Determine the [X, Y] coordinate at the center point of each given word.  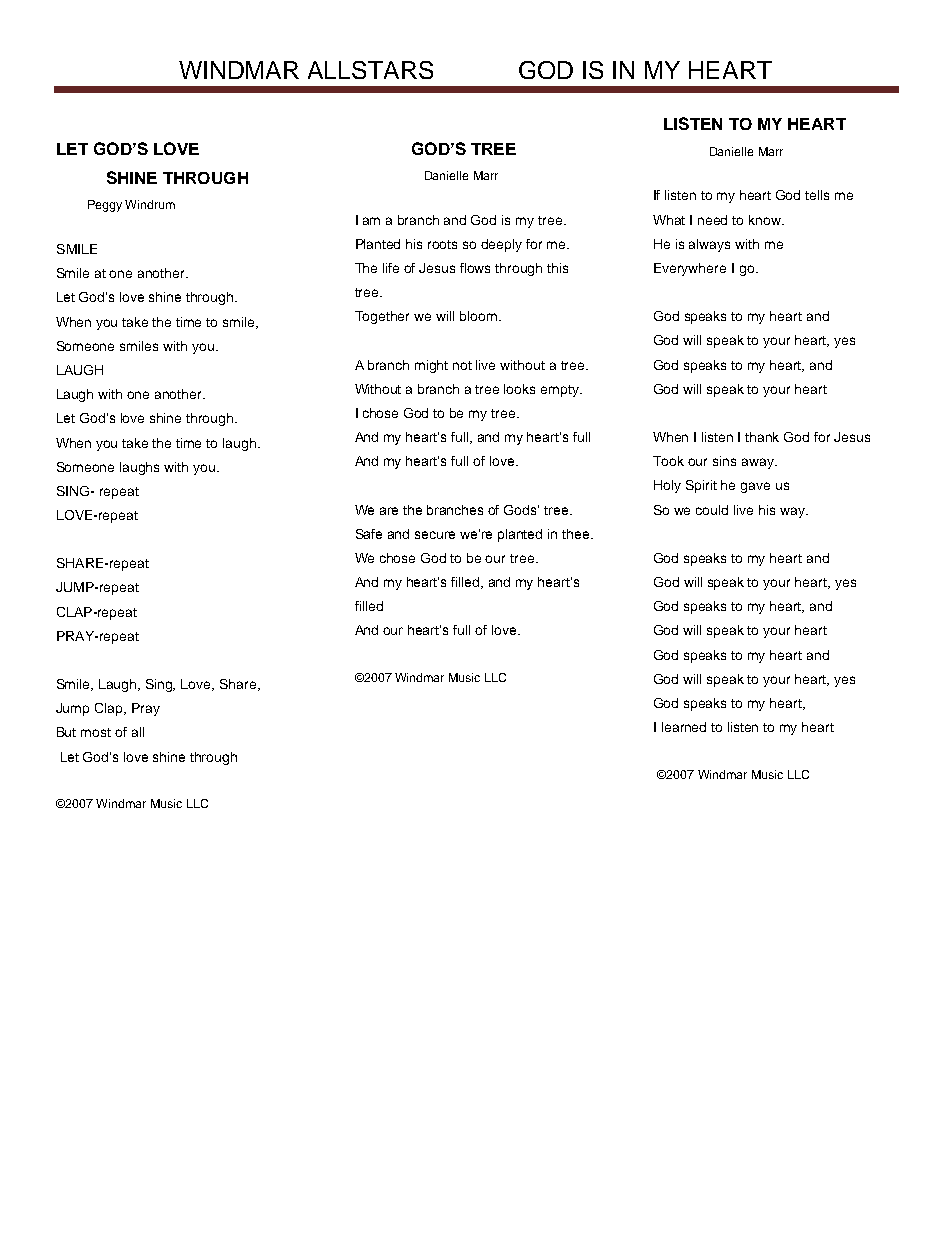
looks [519, 389]
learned [684, 727]
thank [762, 437]
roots [442, 244]
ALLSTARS [370, 70]
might [431, 366]
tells [817, 195]
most [96, 732]
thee [577, 534]
